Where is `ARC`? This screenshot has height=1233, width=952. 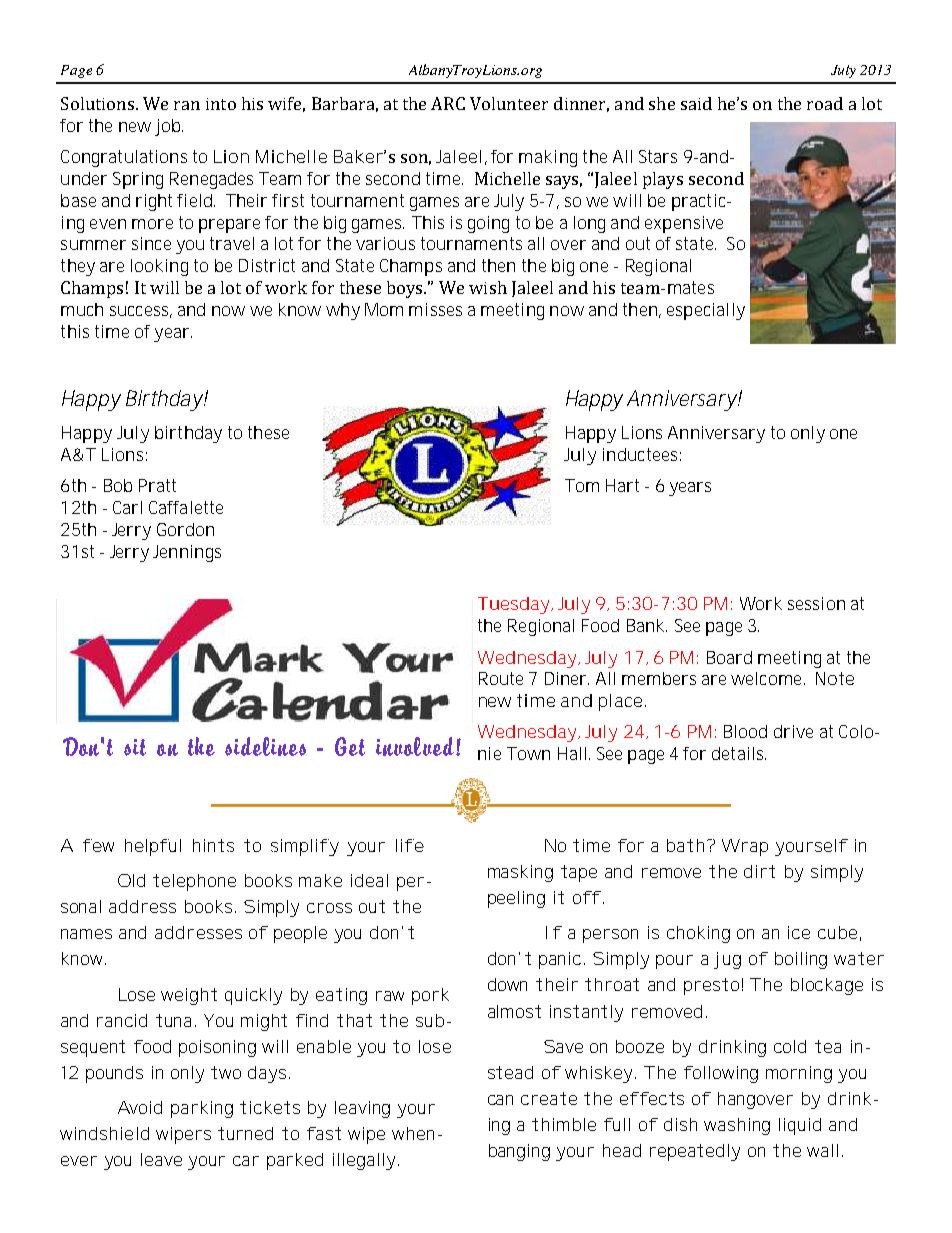 ARC is located at coordinates (448, 103).
